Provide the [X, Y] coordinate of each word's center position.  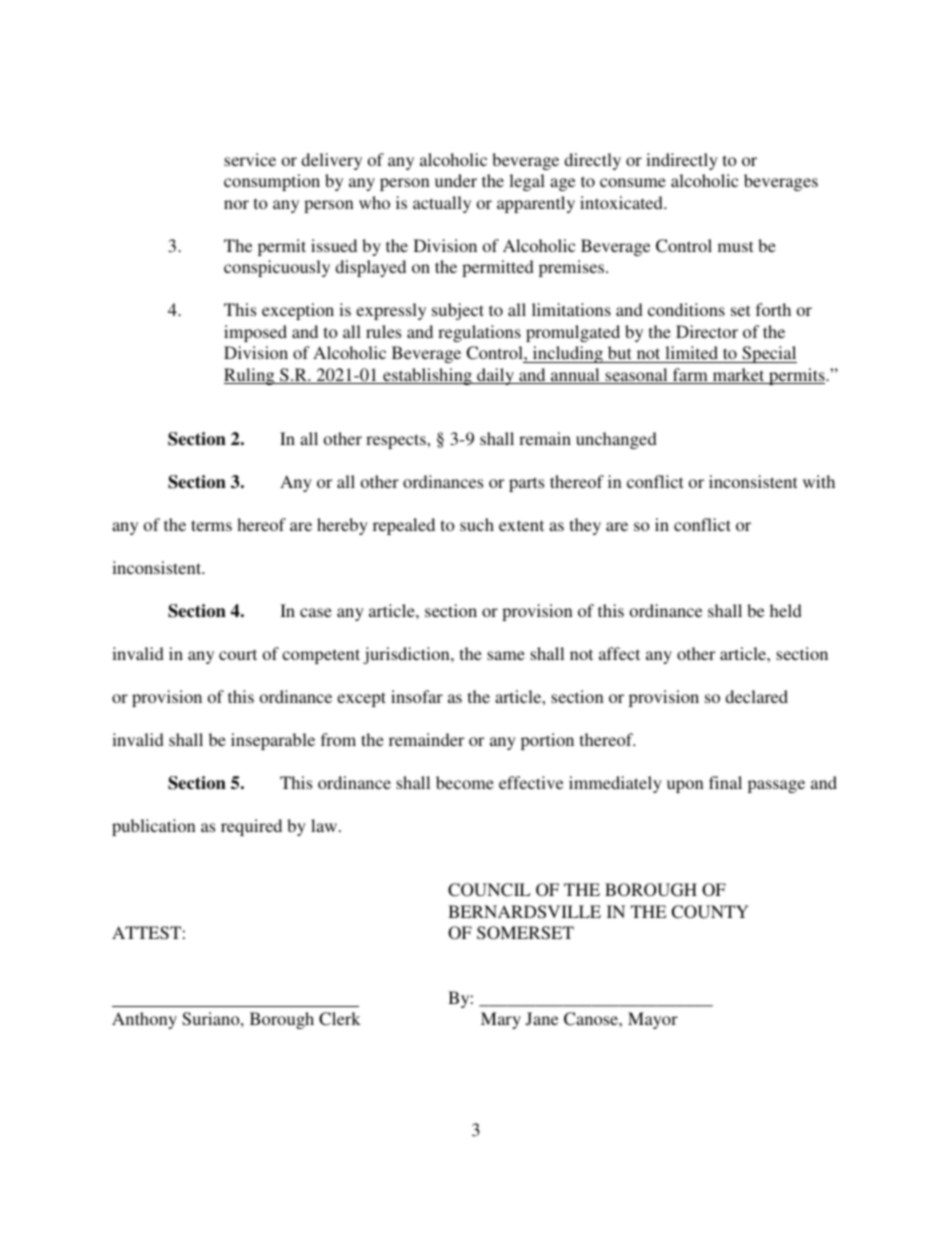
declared [756, 696]
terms [211, 525]
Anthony [144, 1020]
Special [768, 354]
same [506, 655]
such [477, 524]
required [251, 827]
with [819, 481]
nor [236, 204]
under [456, 180]
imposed [255, 333]
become [465, 782]
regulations [479, 333]
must [735, 246]
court [238, 654]
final [725, 782]
